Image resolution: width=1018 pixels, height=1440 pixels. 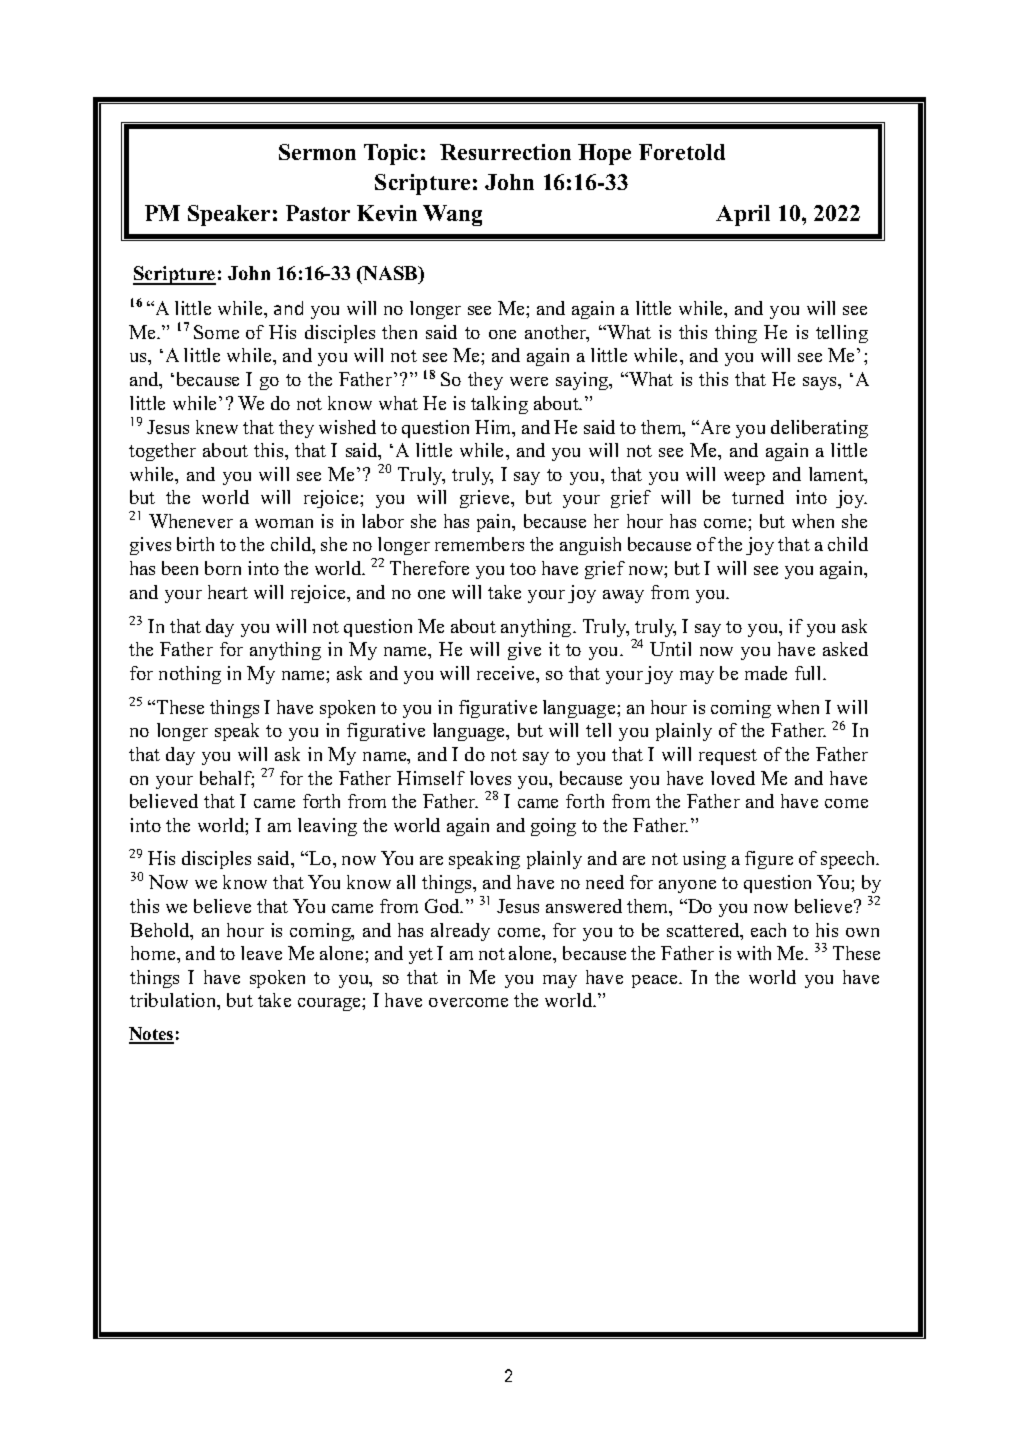 What do you see at coordinates (819, 429) in the screenshot?
I see `deliberating` at bounding box center [819, 429].
